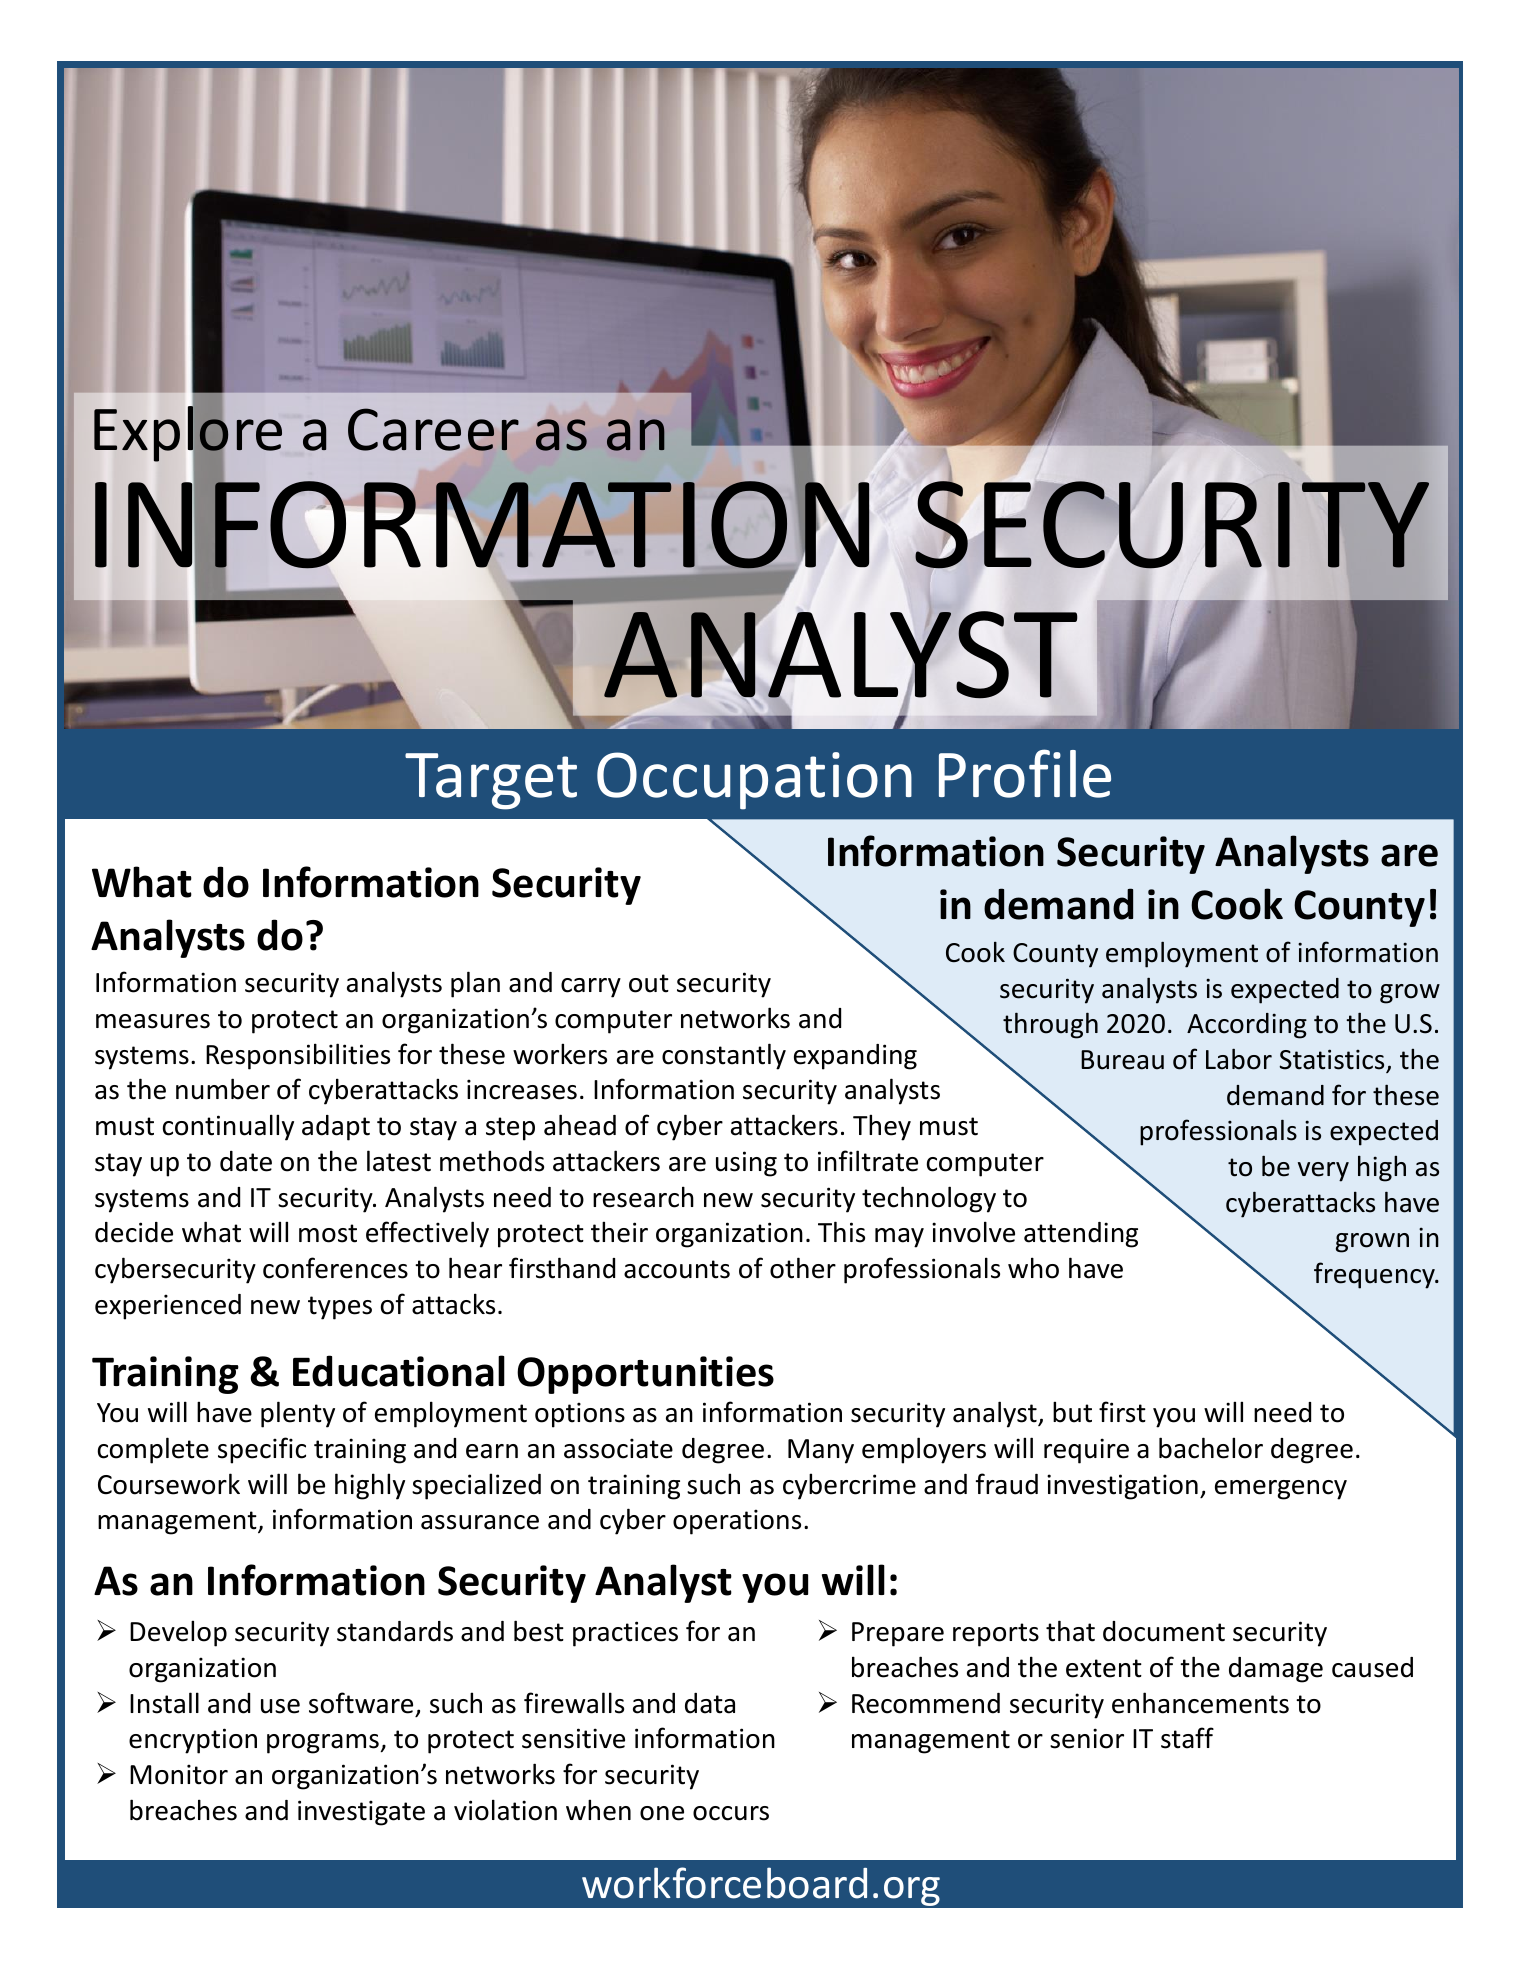 The width and height of the screenshot is (1517, 1963). Describe the element at coordinates (1239, 1059) in the screenshot. I see `Labor` at that location.
